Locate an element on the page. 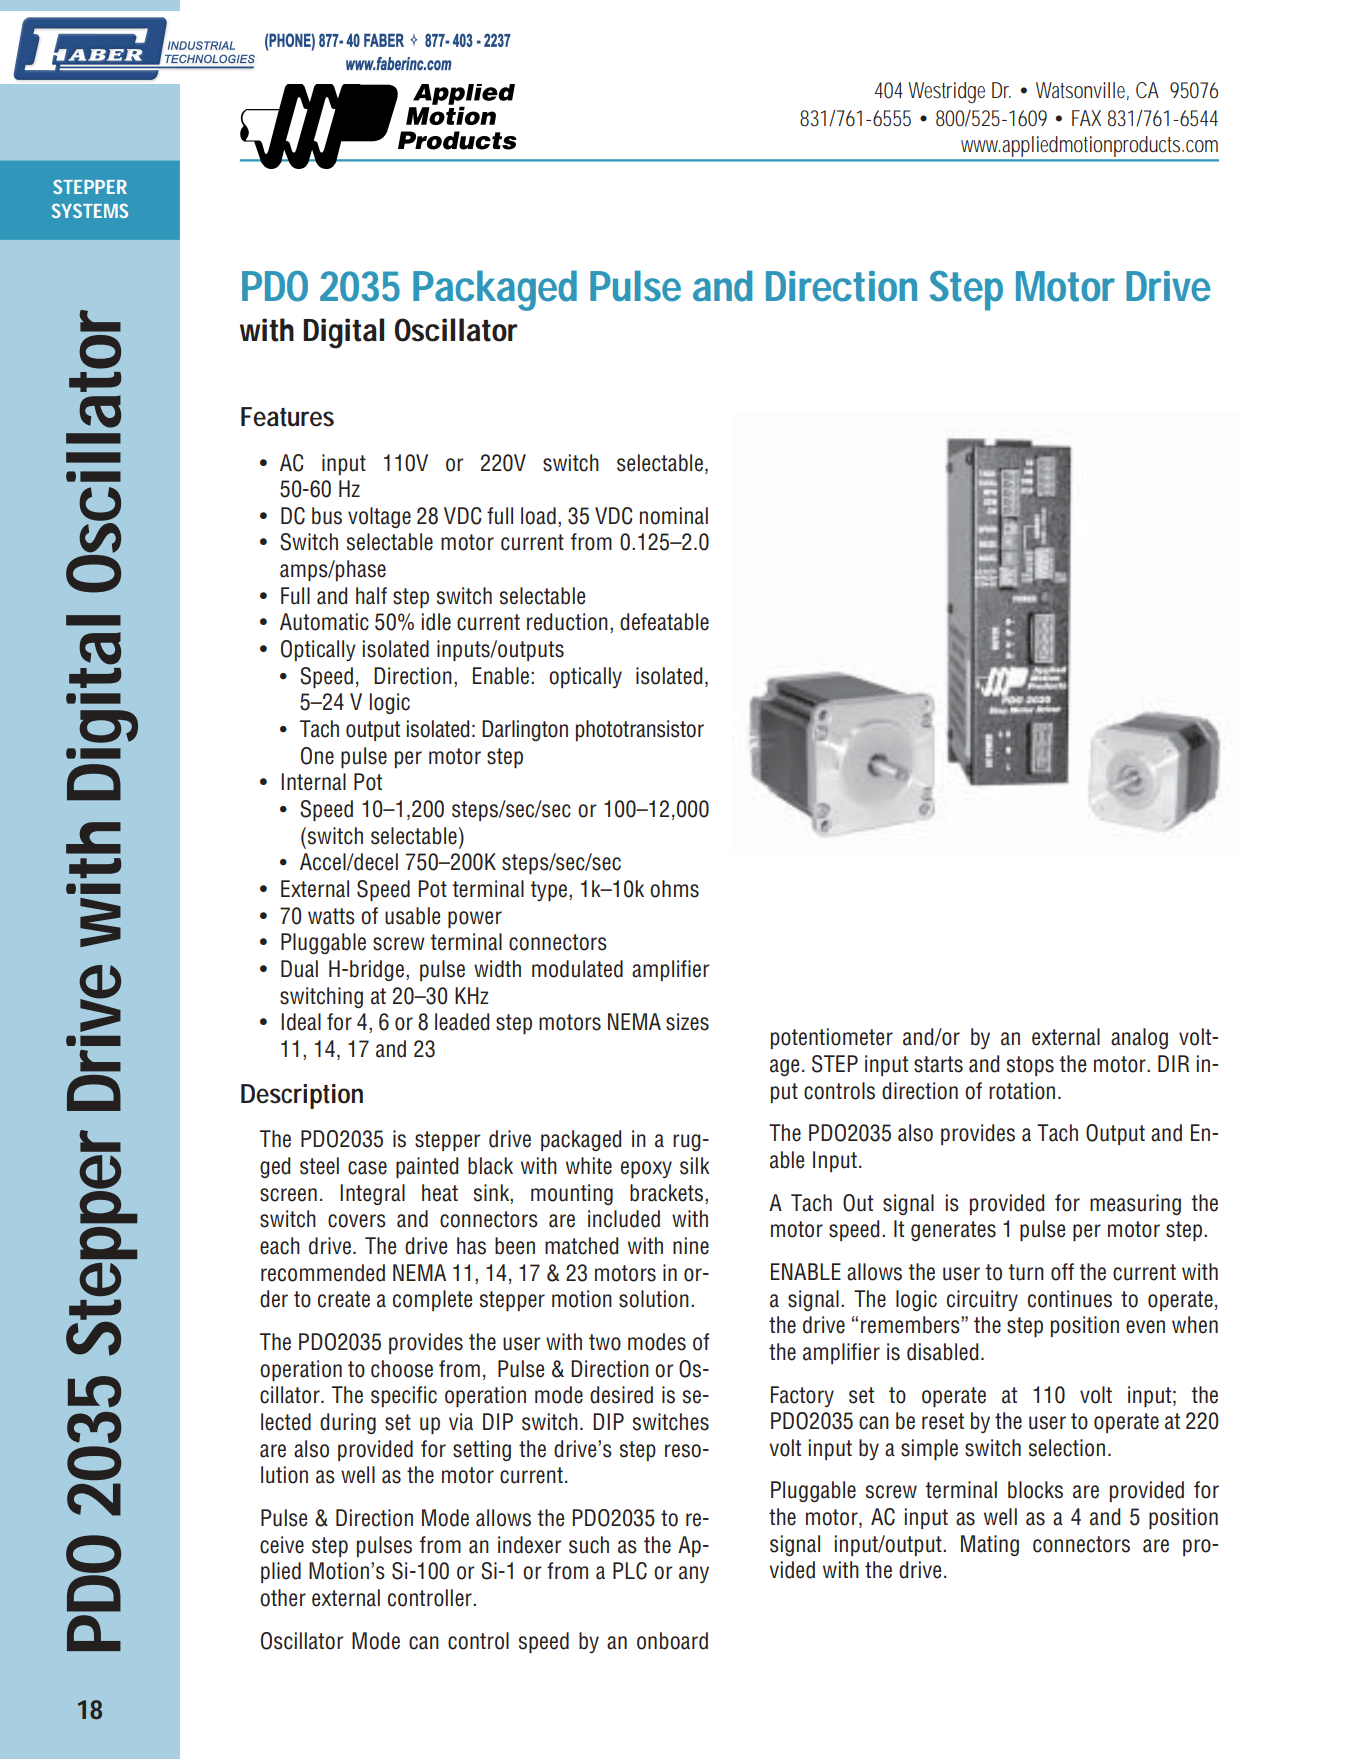 The image size is (1359, 1759). analog is located at coordinates (1139, 1038).
